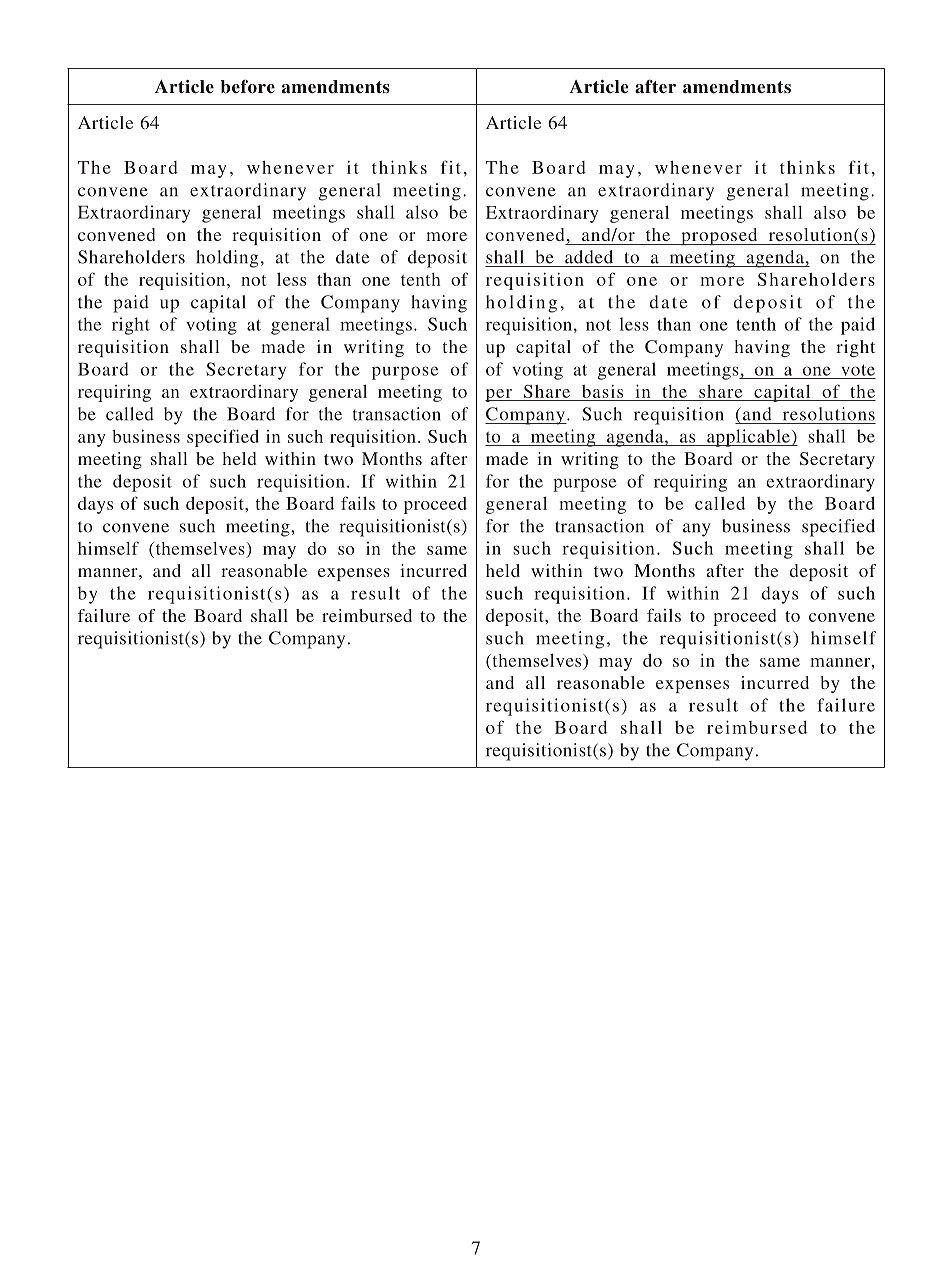  Describe the element at coordinates (748, 438) in the screenshot. I see `applicable` at that location.
